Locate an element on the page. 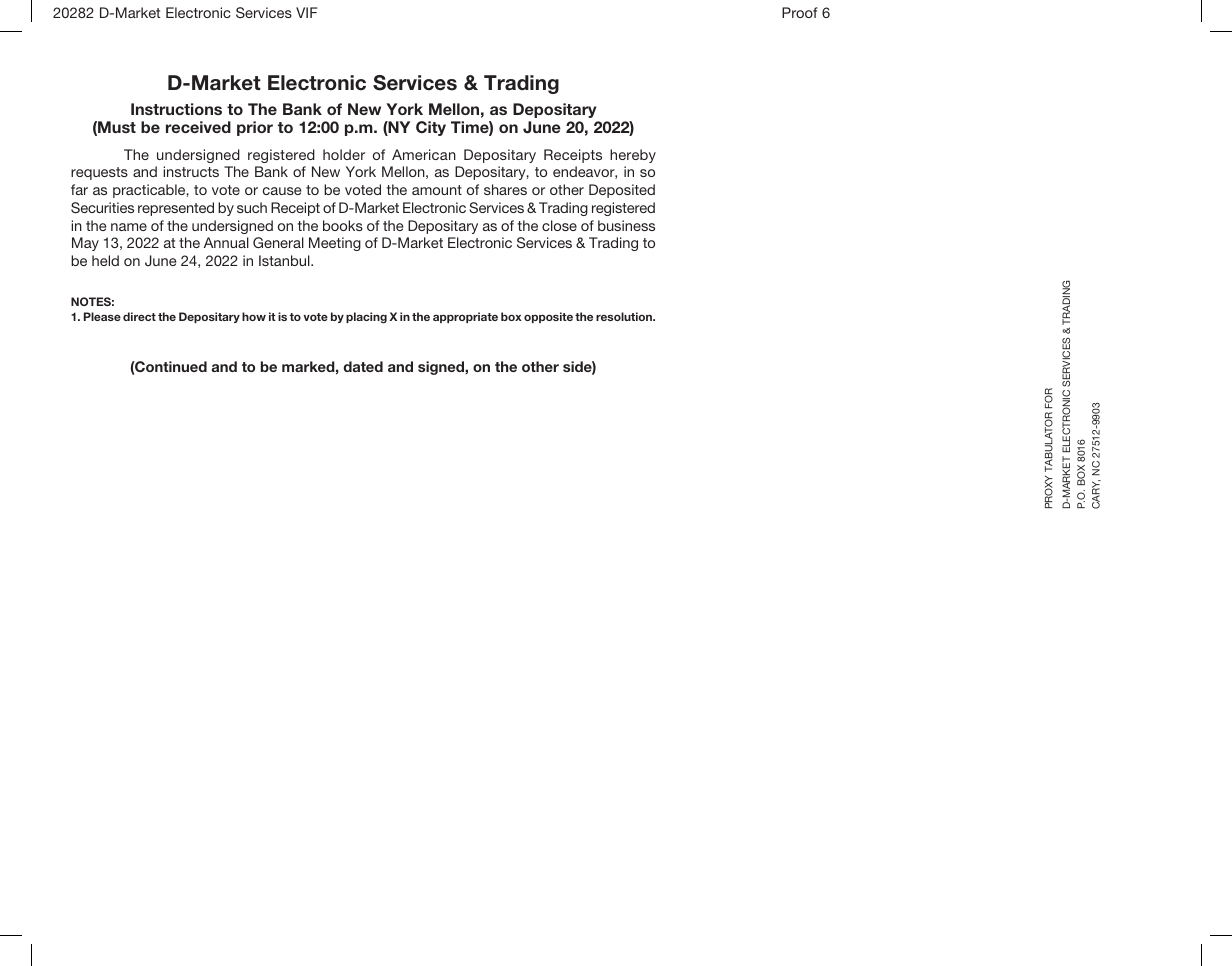  dated is located at coordinates (363, 366).
